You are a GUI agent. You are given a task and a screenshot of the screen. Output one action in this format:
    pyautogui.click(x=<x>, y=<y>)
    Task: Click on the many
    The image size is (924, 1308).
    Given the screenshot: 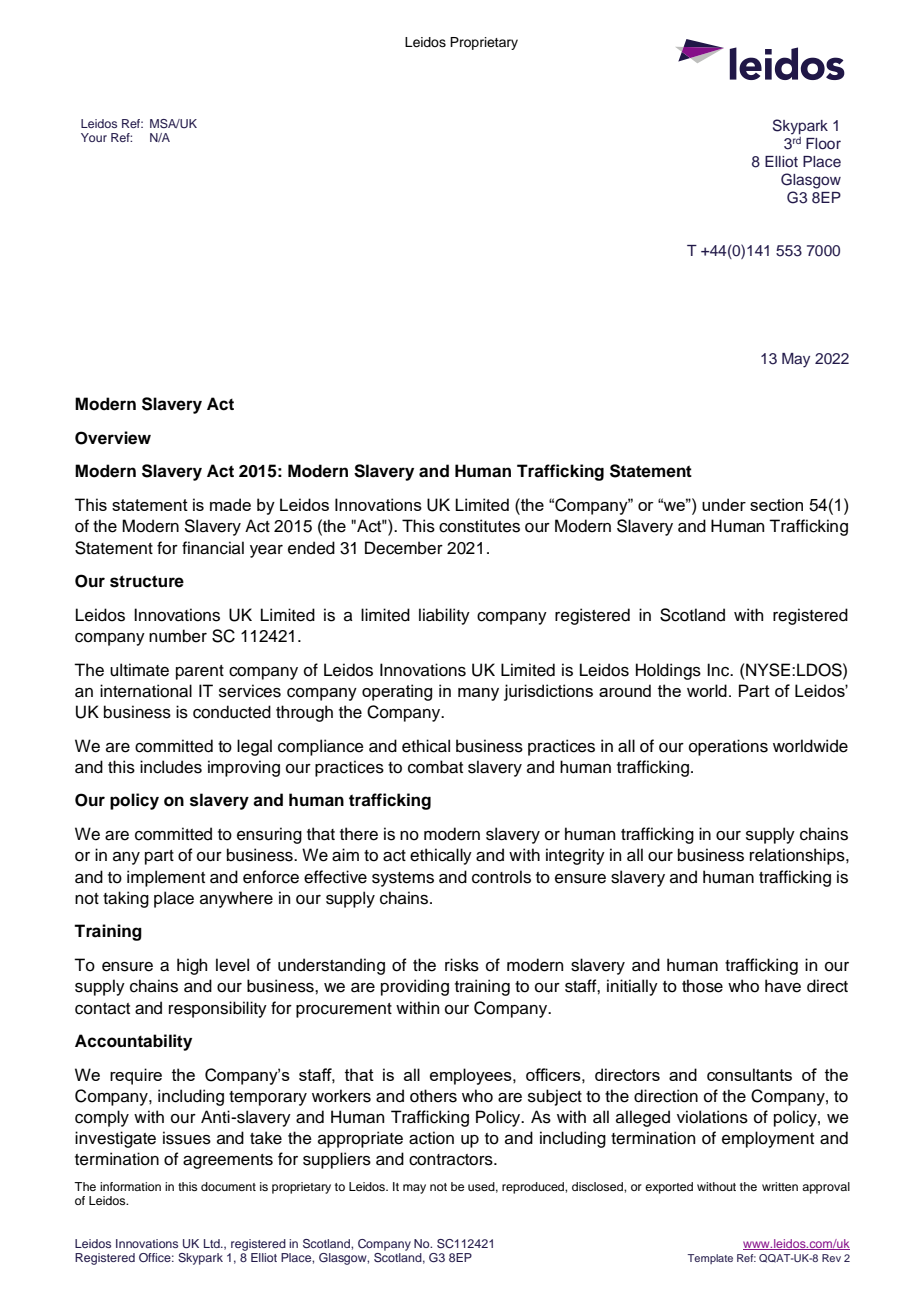 What is the action you would take?
    pyautogui.click(x=478, y=694)
